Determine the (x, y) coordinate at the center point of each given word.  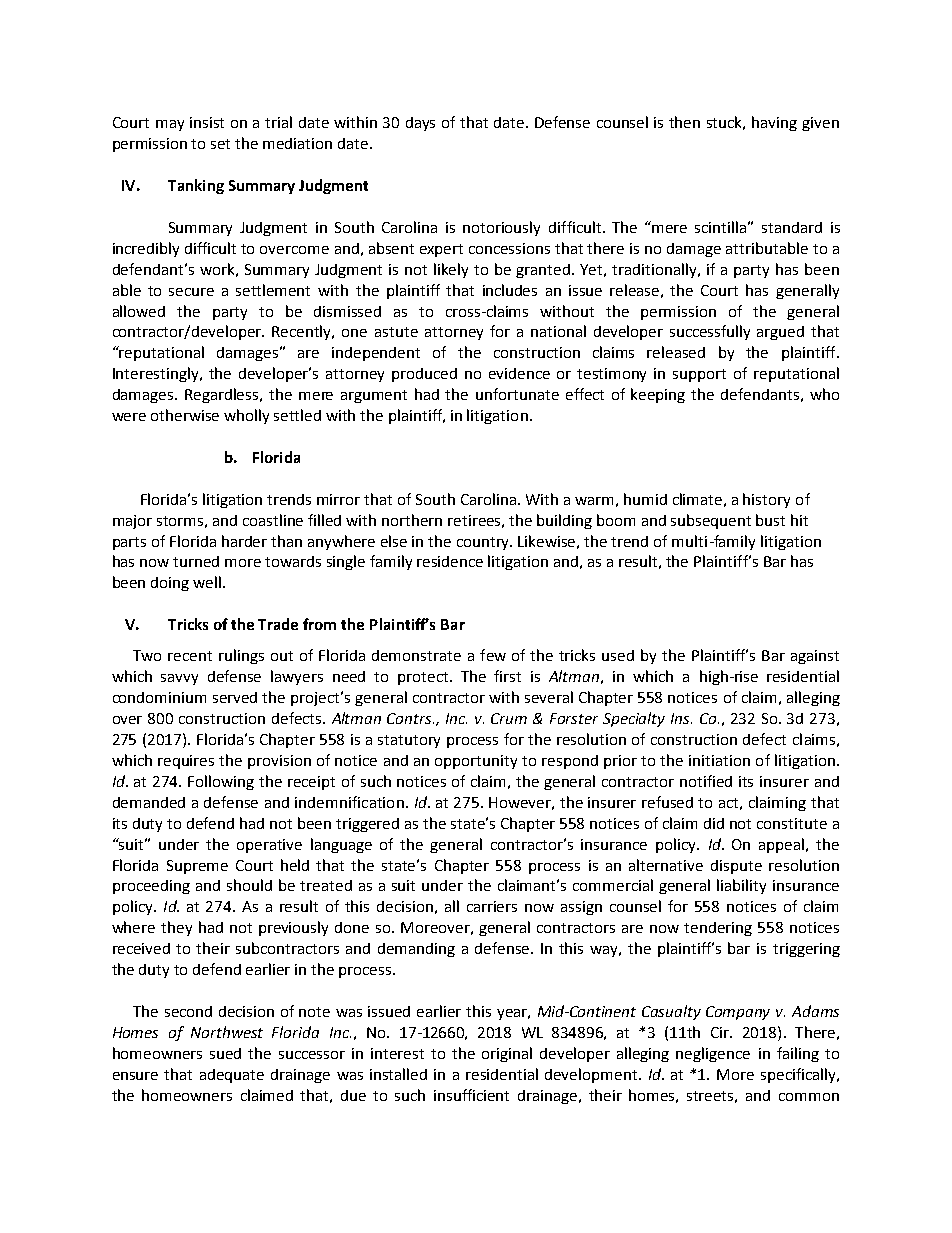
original (507, 1054)
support (699, 375)
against (815, 657)
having (774, 123)
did (714, 823)
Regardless (223, 395)
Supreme (197, 867)
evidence (519, 373)
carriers (492, 906)
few (493, 655)
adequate (232, 1076)
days (420, 124)
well (208, 582)
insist (207, 122)
